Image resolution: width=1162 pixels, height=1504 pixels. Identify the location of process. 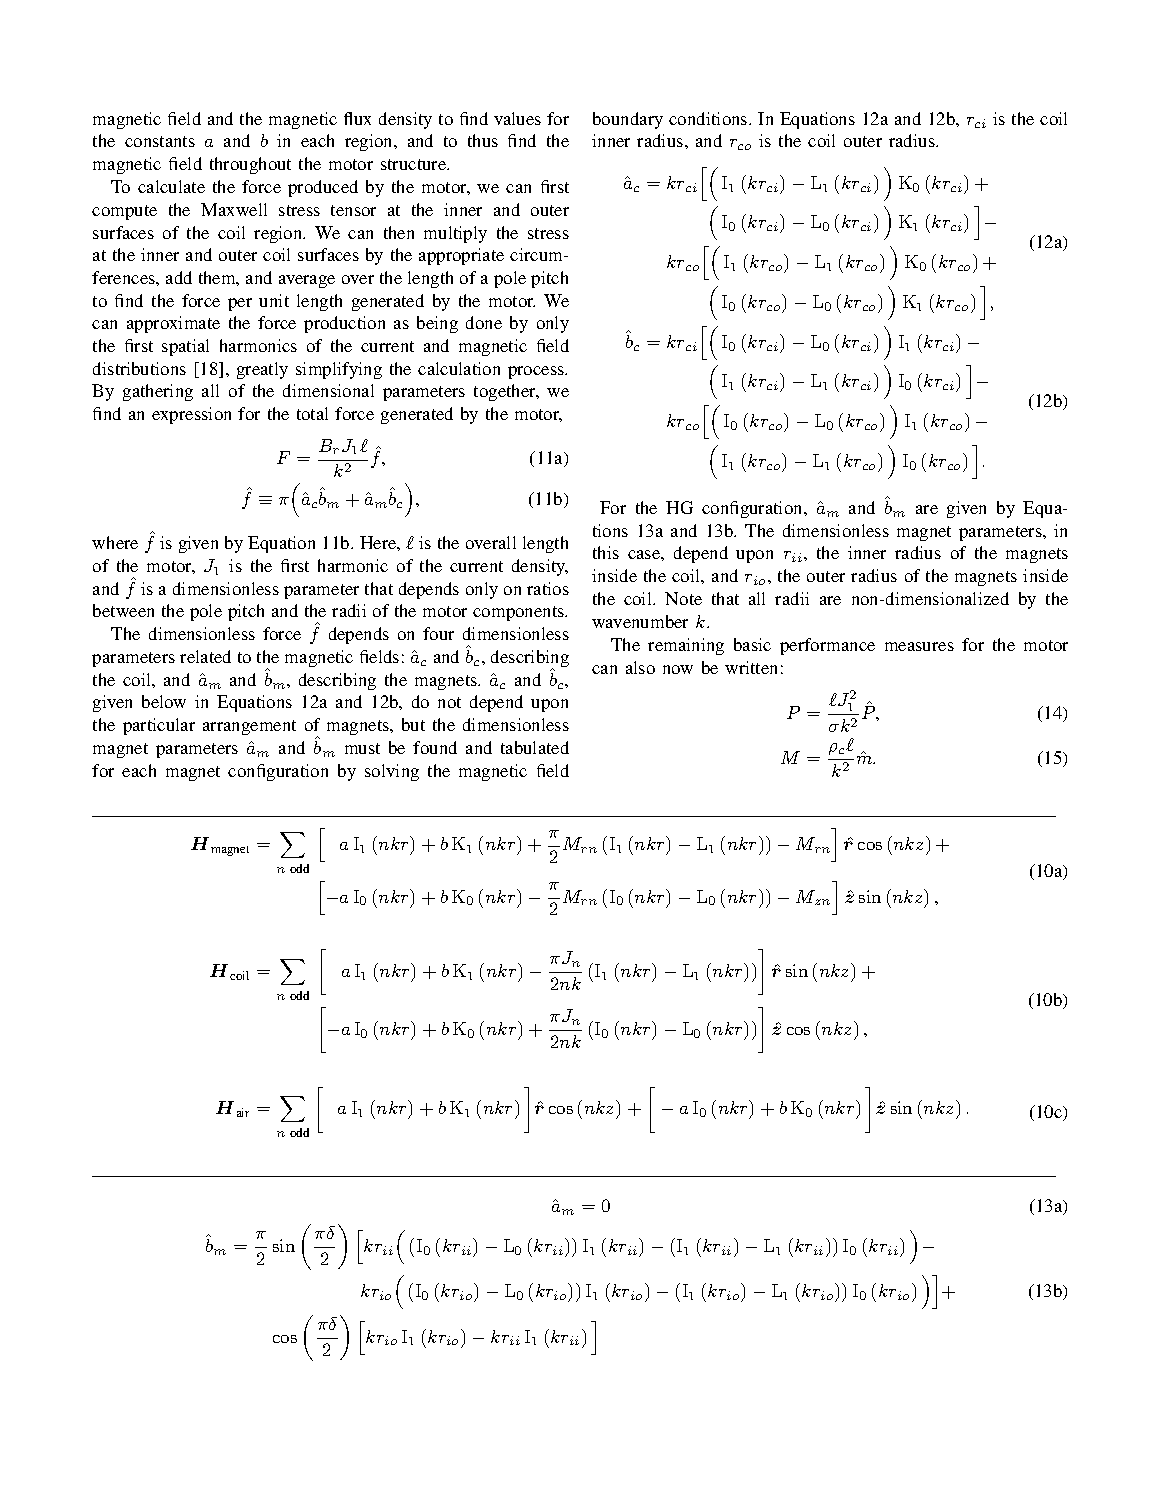
(537, 372).
